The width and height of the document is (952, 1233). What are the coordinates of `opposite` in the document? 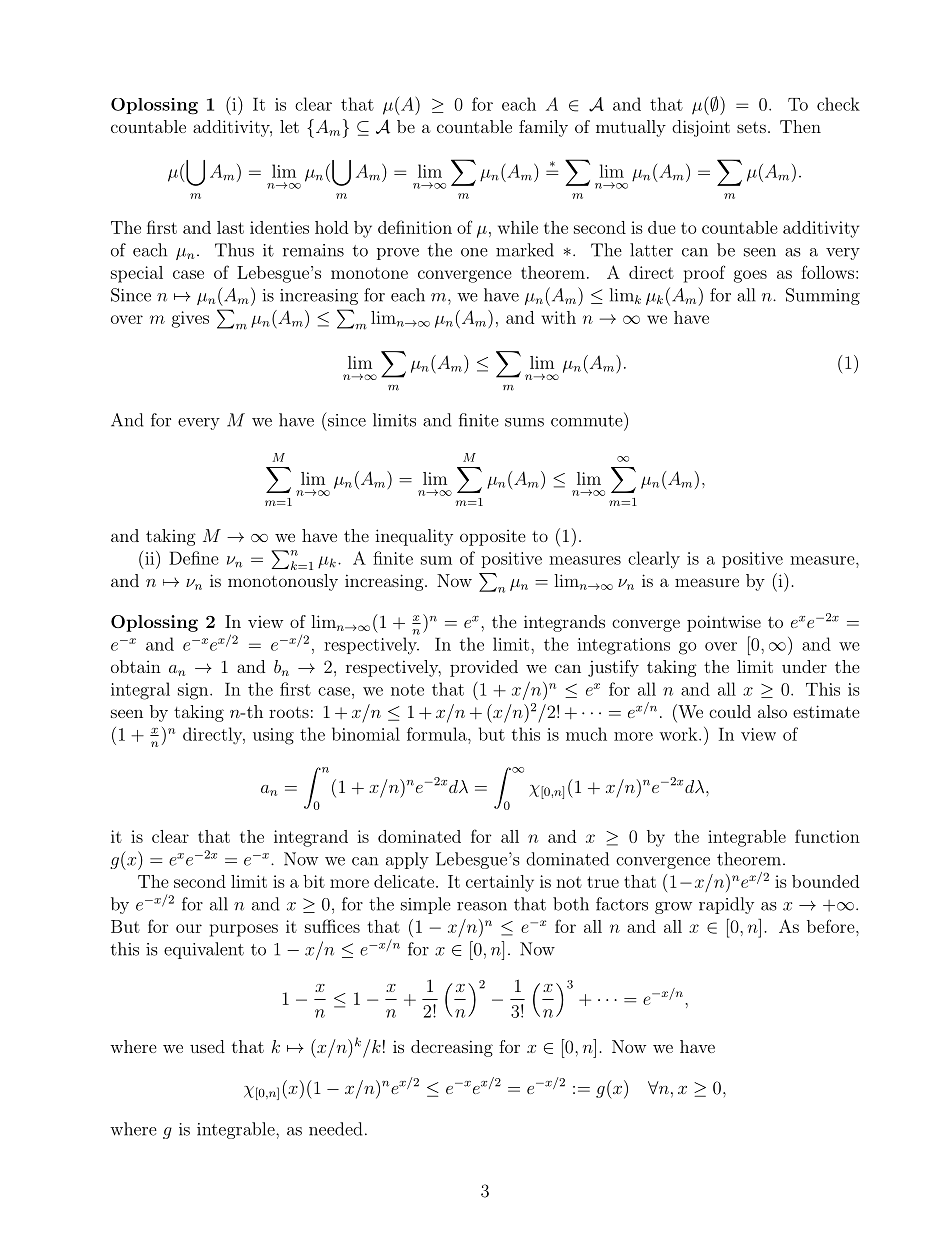 It's located at (493, 538).
